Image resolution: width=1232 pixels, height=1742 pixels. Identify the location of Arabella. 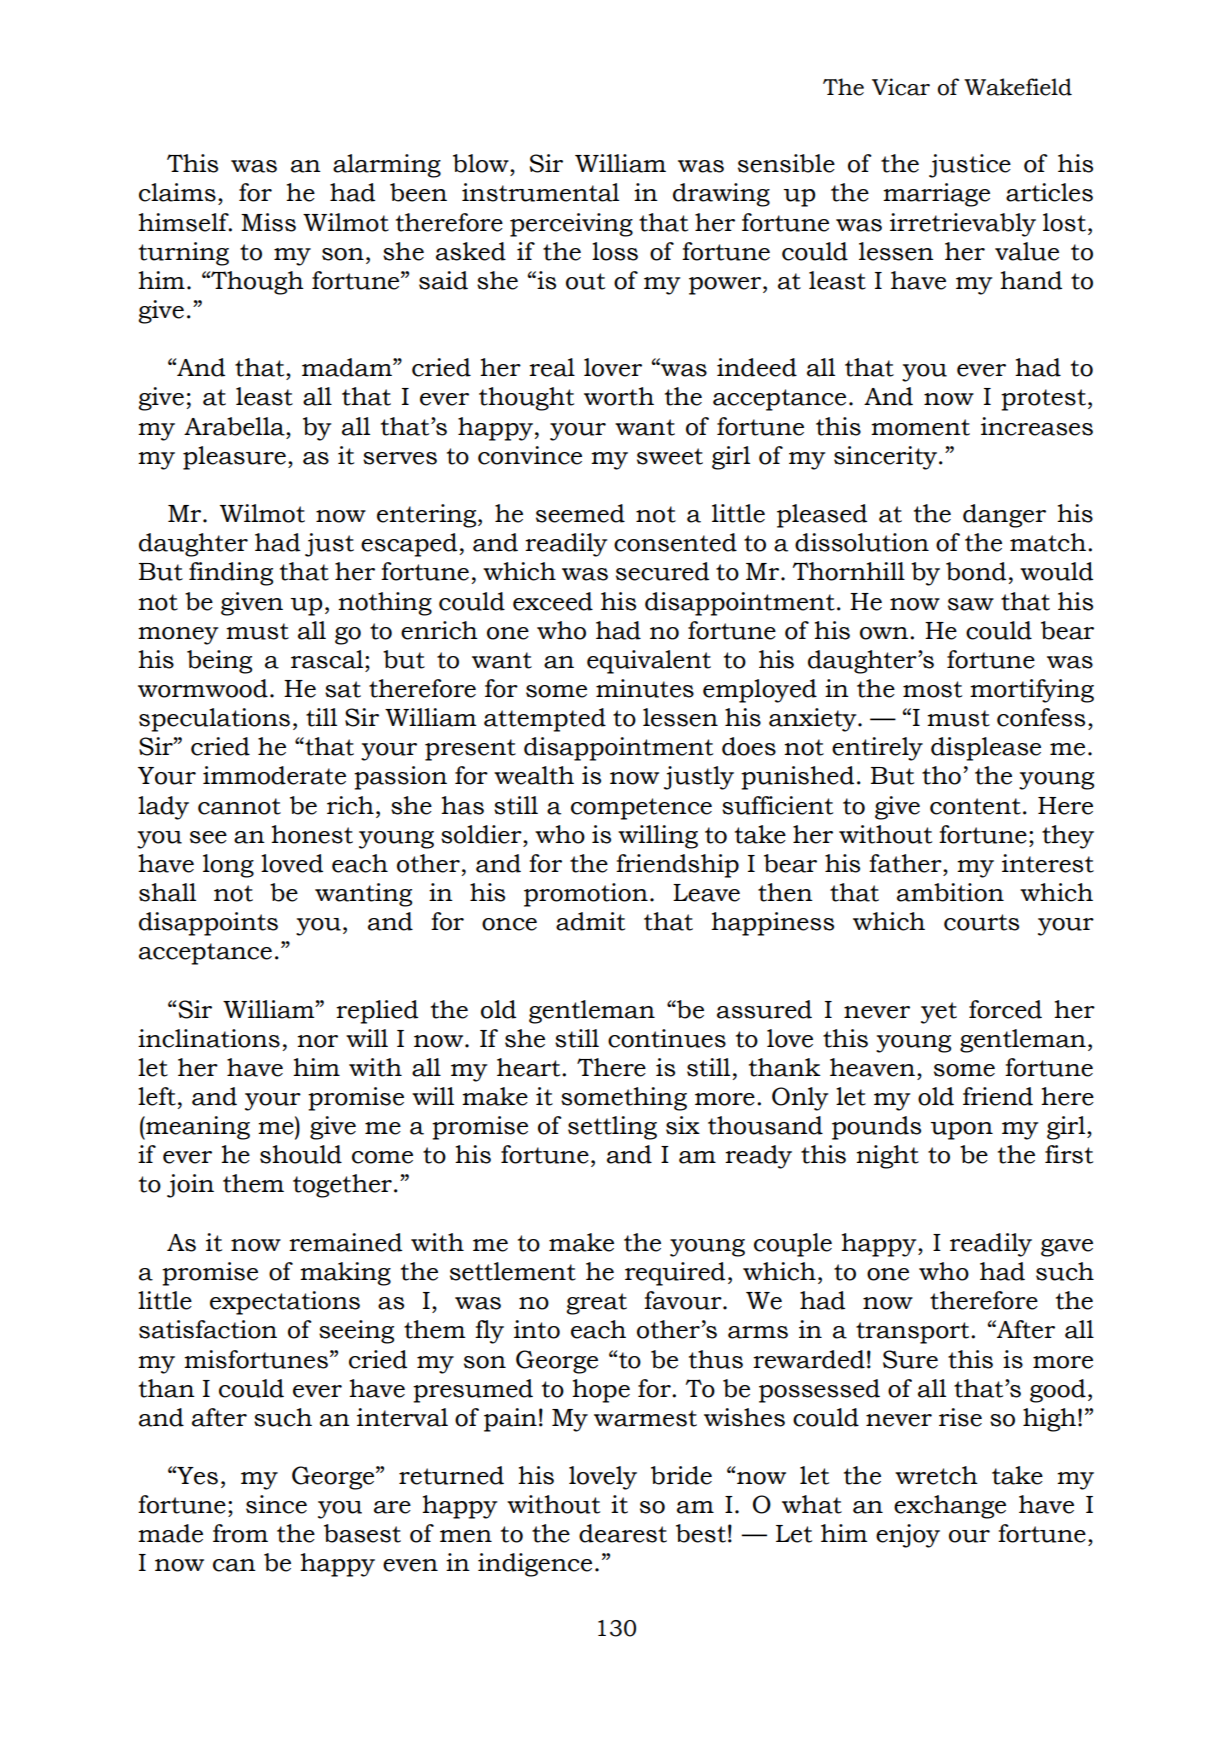
(235, 426).
